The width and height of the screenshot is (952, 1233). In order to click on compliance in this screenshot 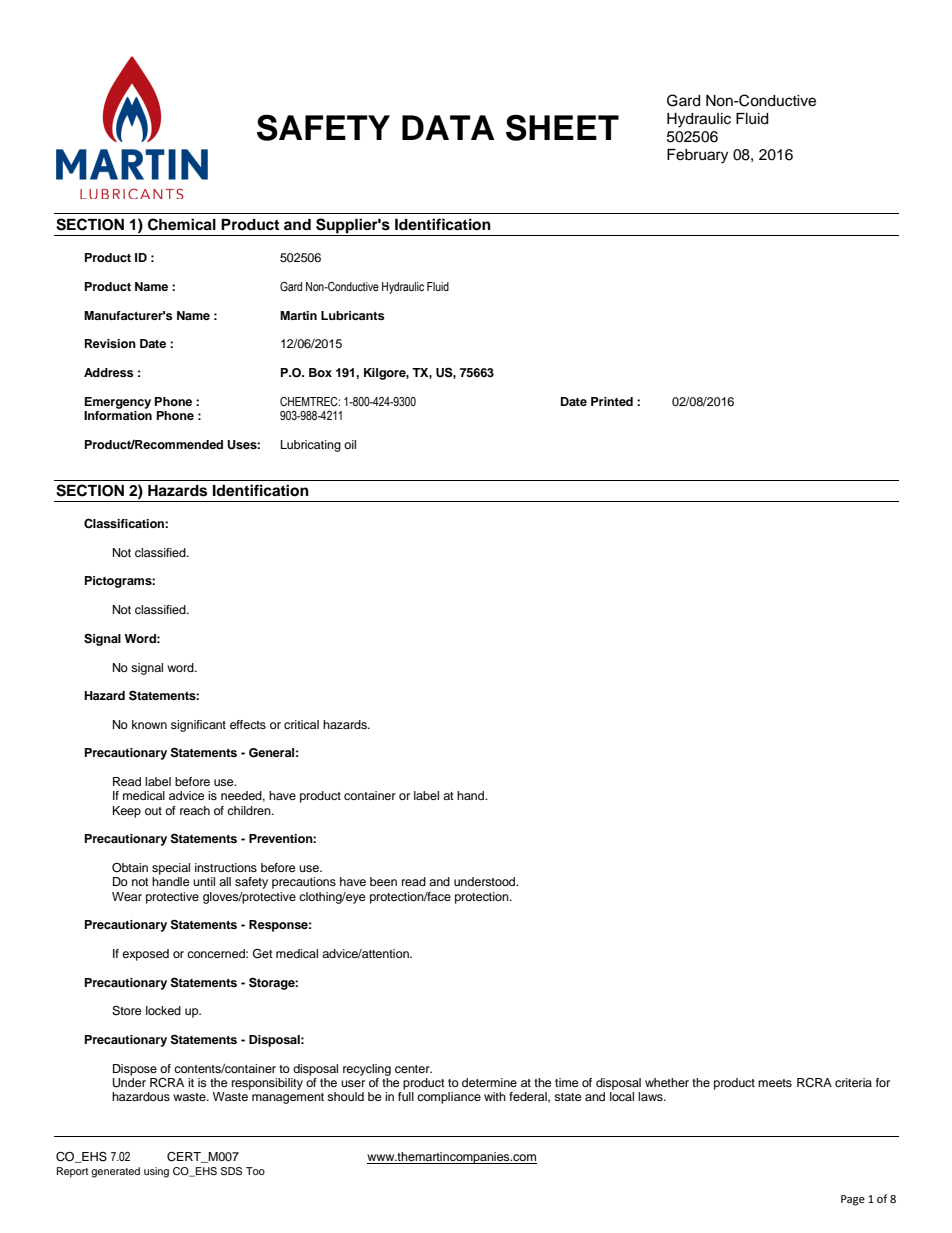, I will do `click(449, 1098)`.
